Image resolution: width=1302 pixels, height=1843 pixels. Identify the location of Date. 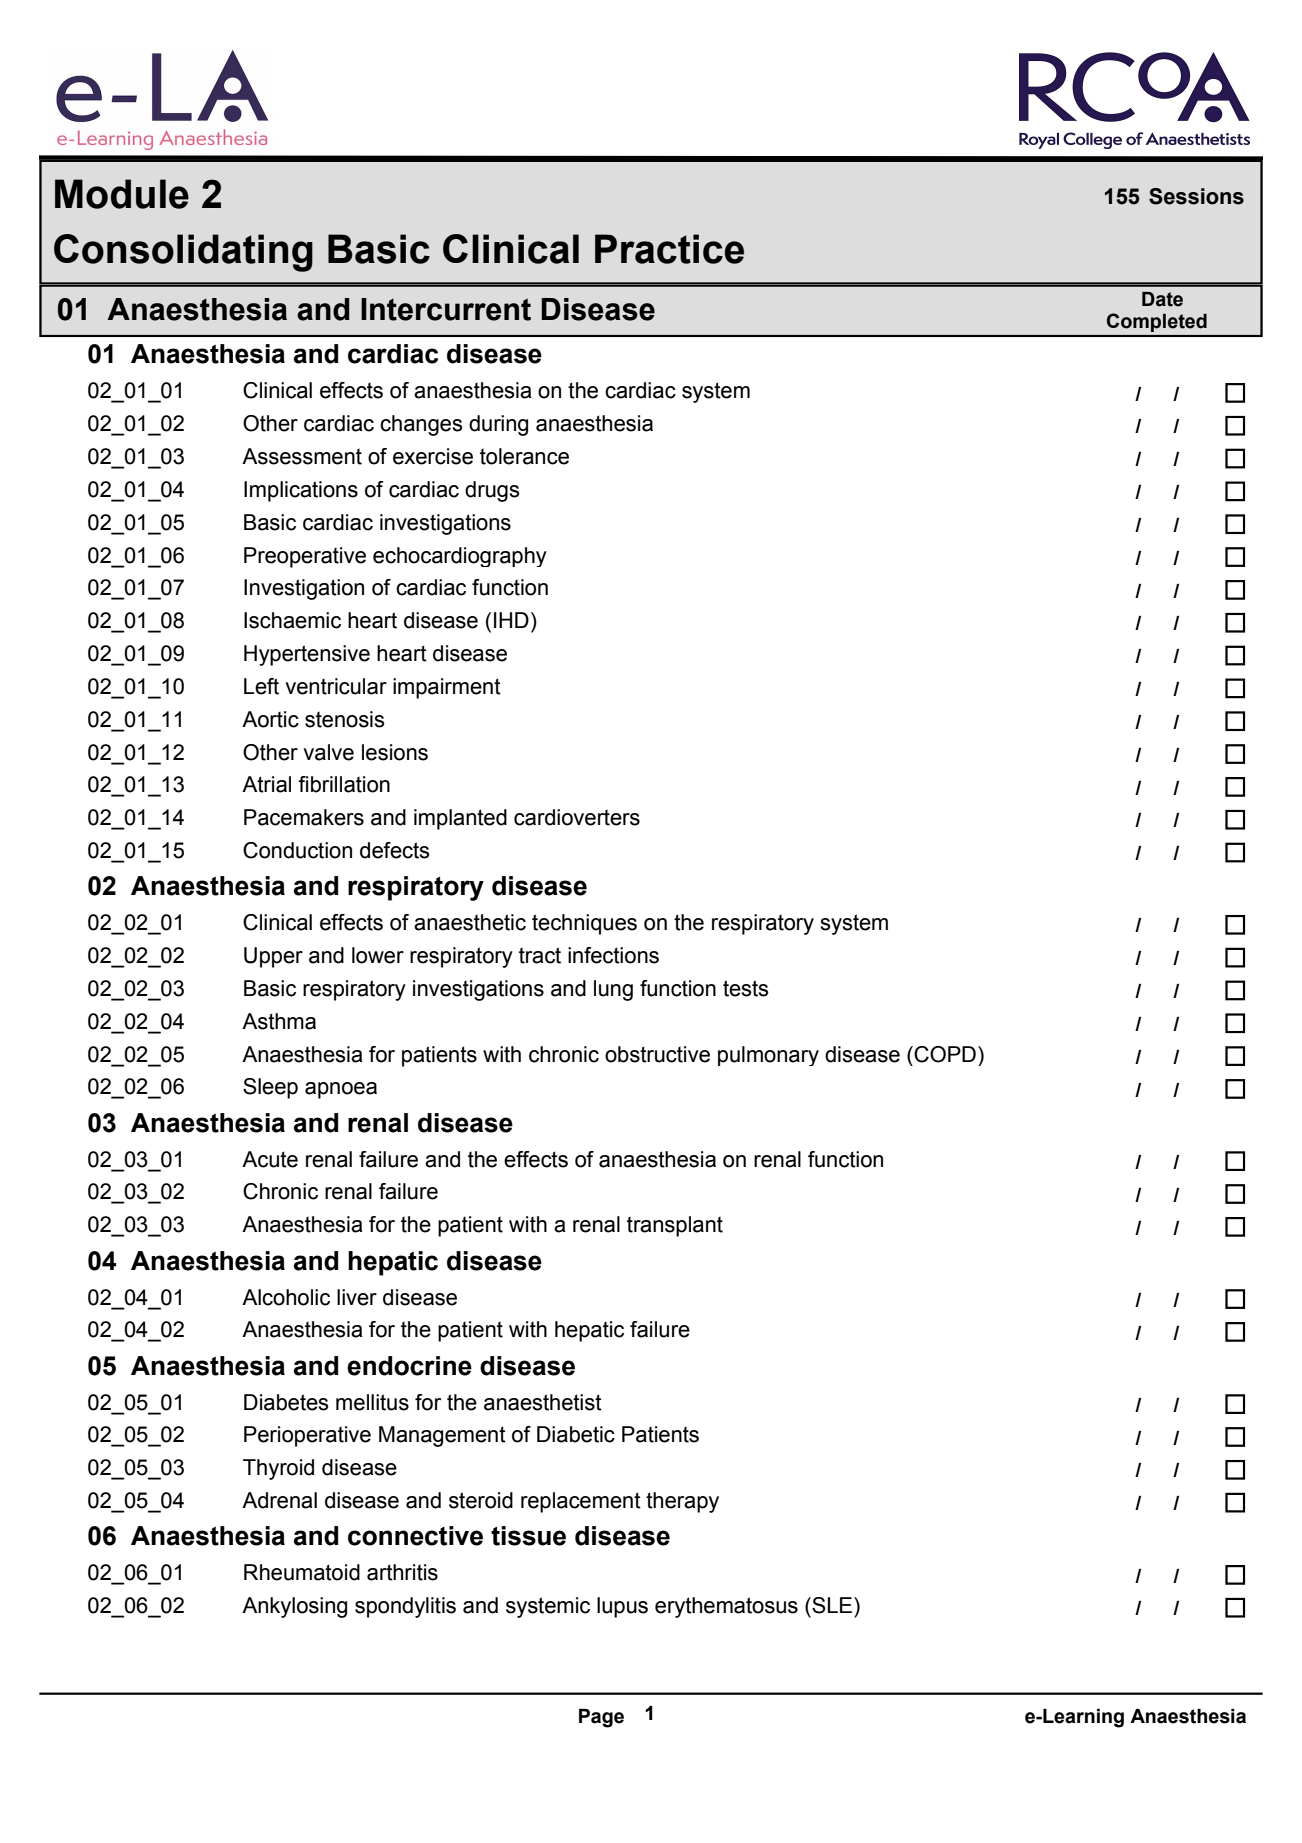
(1162, 299).
